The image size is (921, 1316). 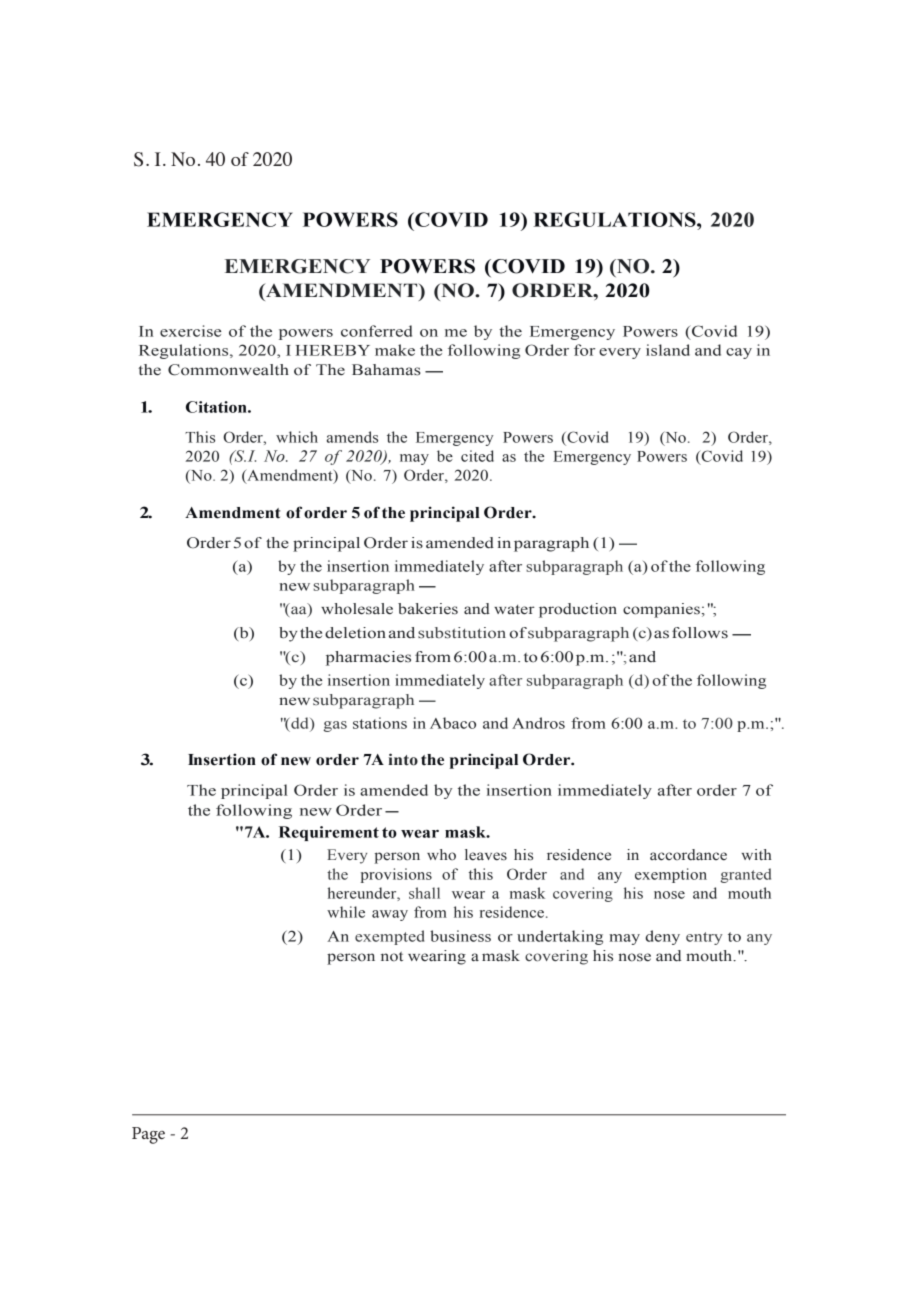 I want to click on Commonwealth, so click(x=228, y=370).
